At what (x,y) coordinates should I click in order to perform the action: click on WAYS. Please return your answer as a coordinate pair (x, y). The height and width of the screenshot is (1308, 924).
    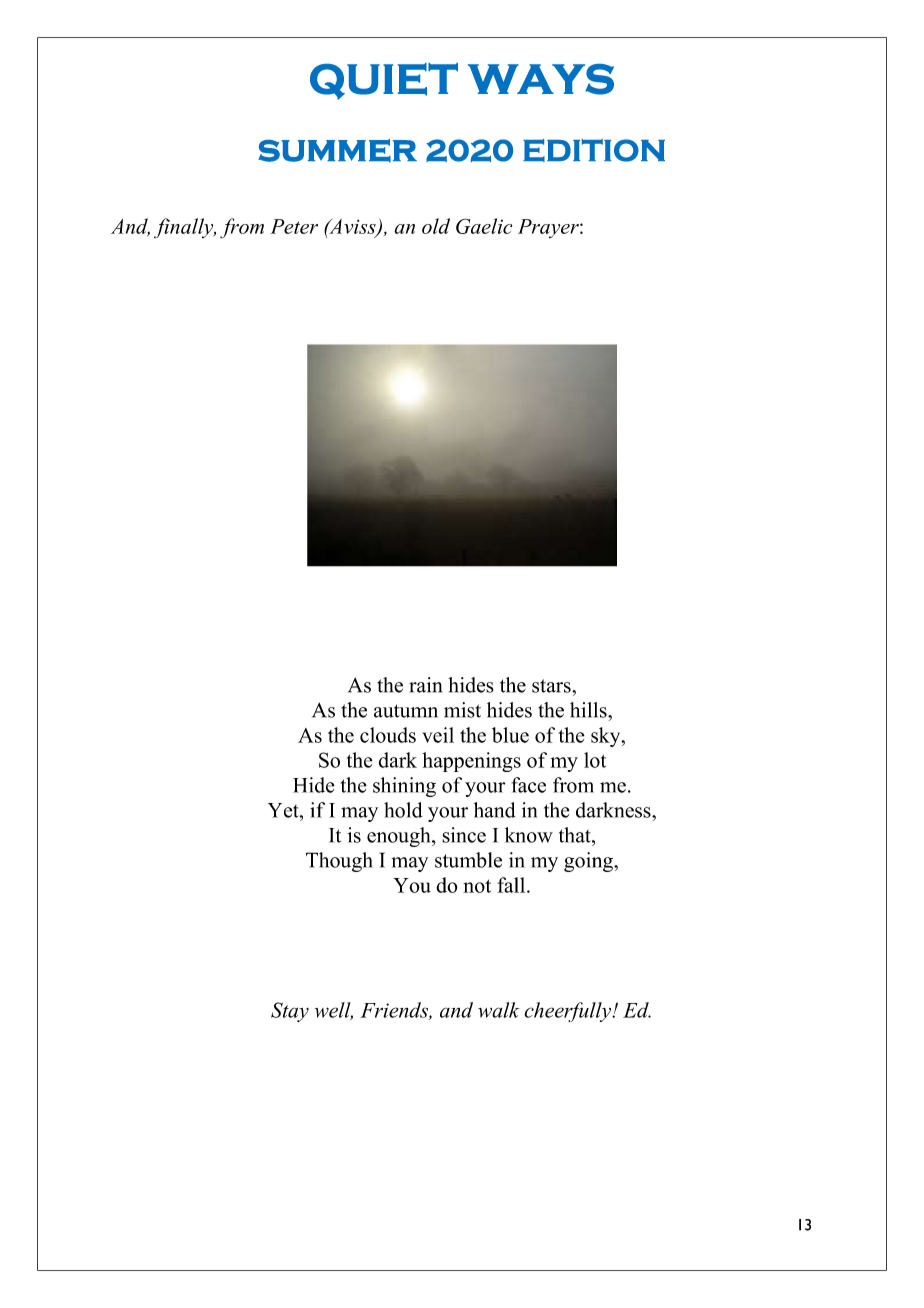
    Looking at the image, I should click on (541, 79).
